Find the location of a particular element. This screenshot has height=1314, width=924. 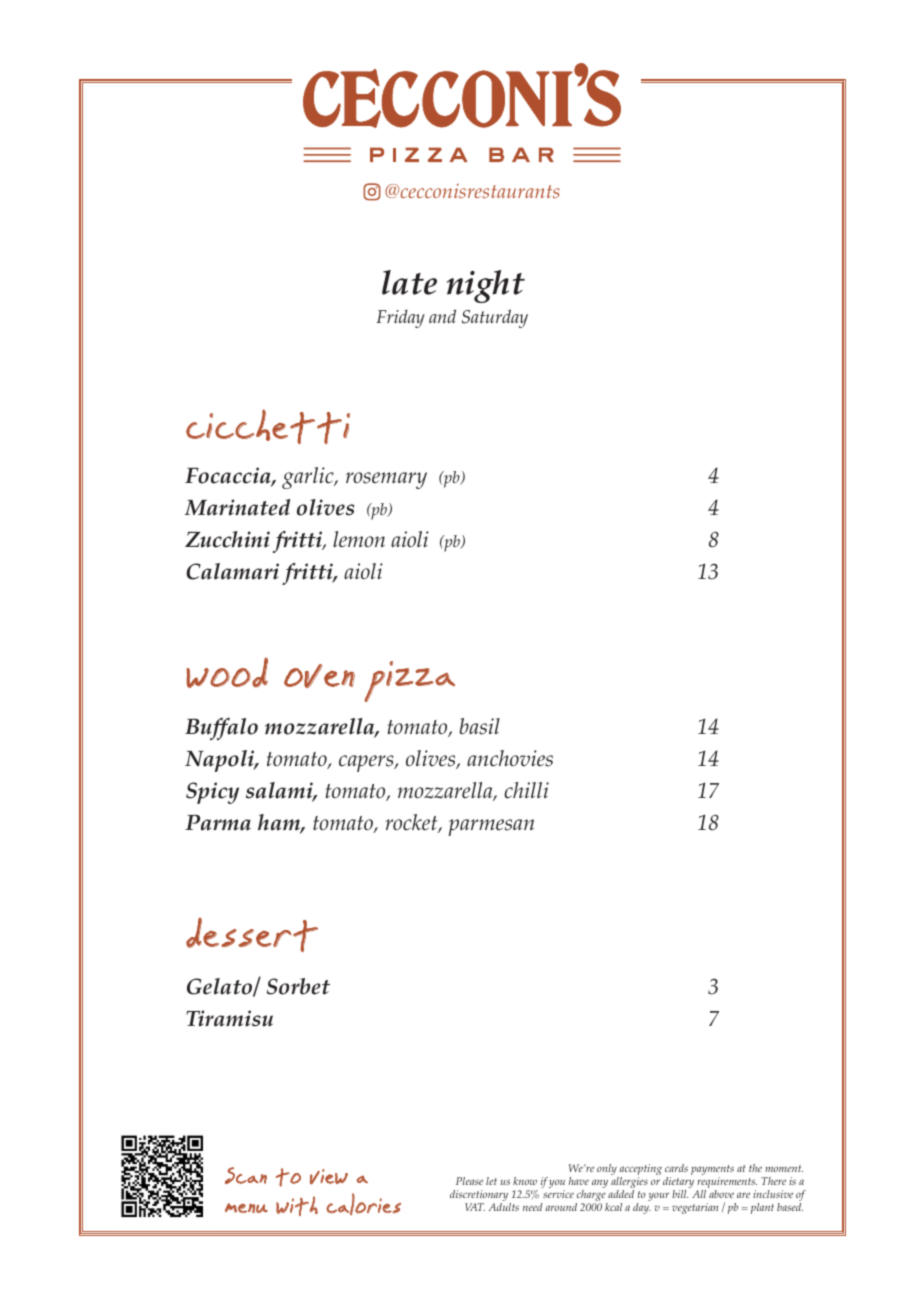

Saturday is located at coordinates (495, 318).
